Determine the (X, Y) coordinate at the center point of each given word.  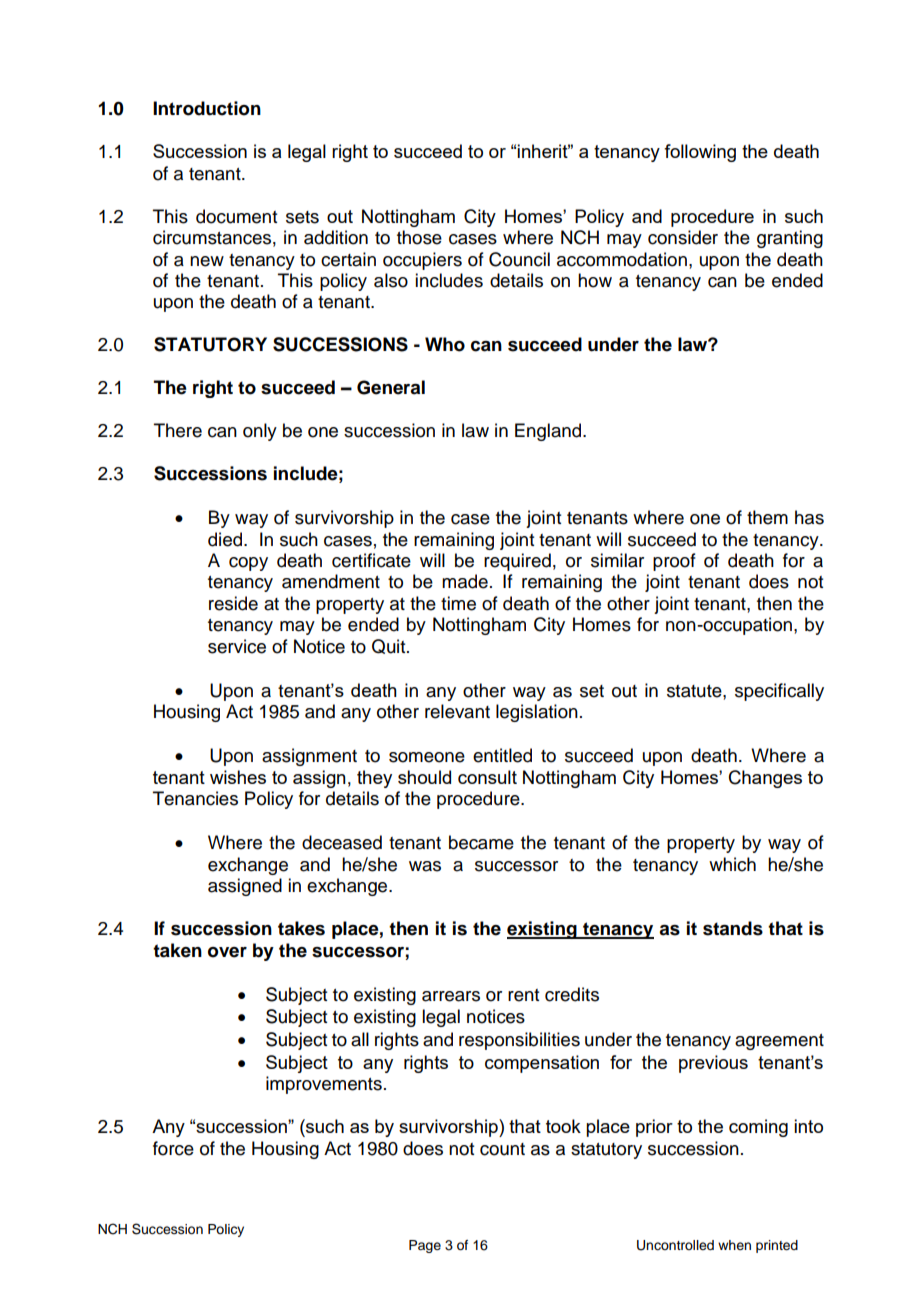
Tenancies (195, 798)
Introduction (207, 108)
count (502, 1149)
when (734, 1245)
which (732, 864)
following (700, 153)
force (173, 1148)
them (767, 517)
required (517, 562)
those (419, 237)
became (481, 842)
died (226, 539)
